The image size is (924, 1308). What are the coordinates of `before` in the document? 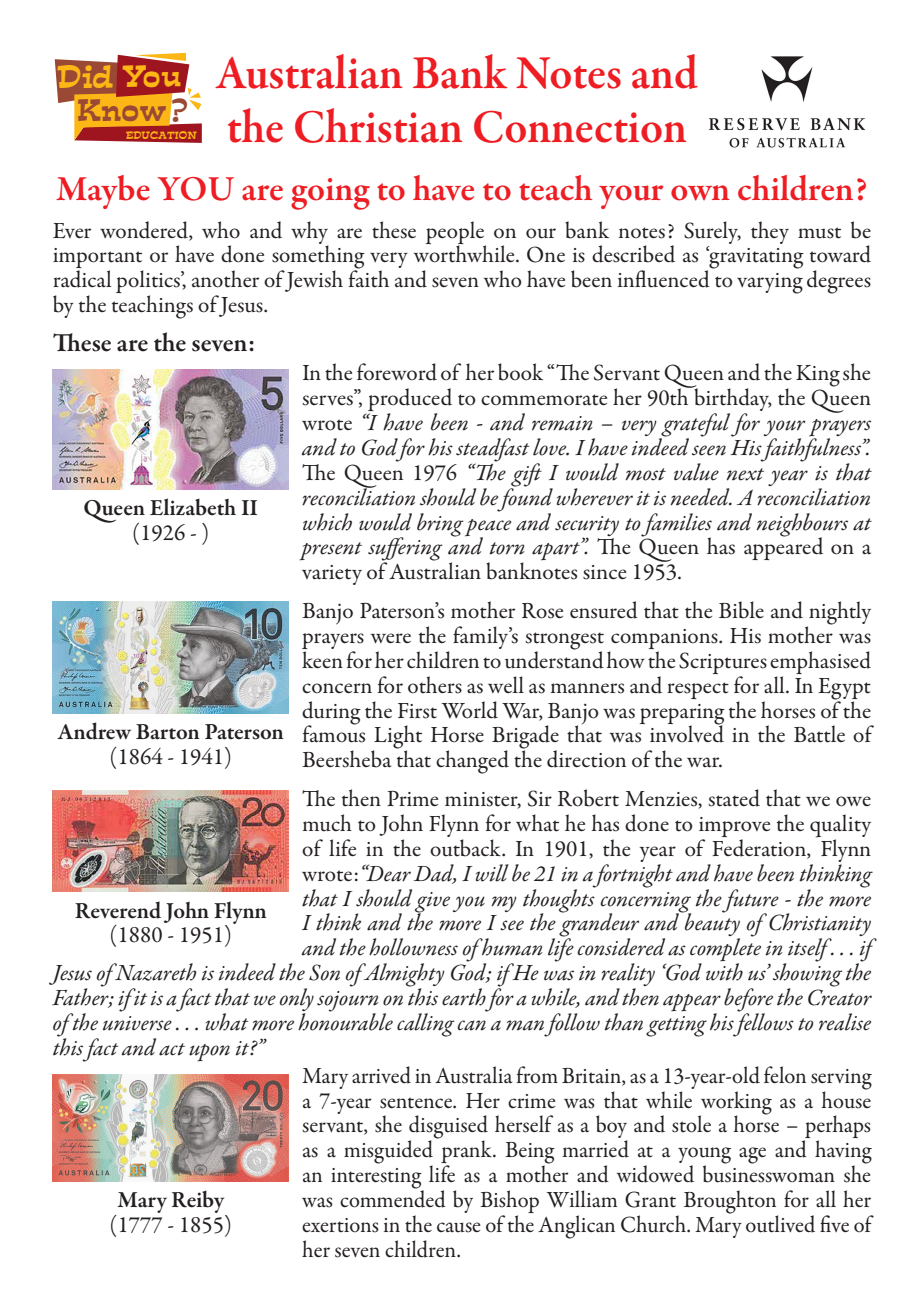 It's located at (748, 1001).
